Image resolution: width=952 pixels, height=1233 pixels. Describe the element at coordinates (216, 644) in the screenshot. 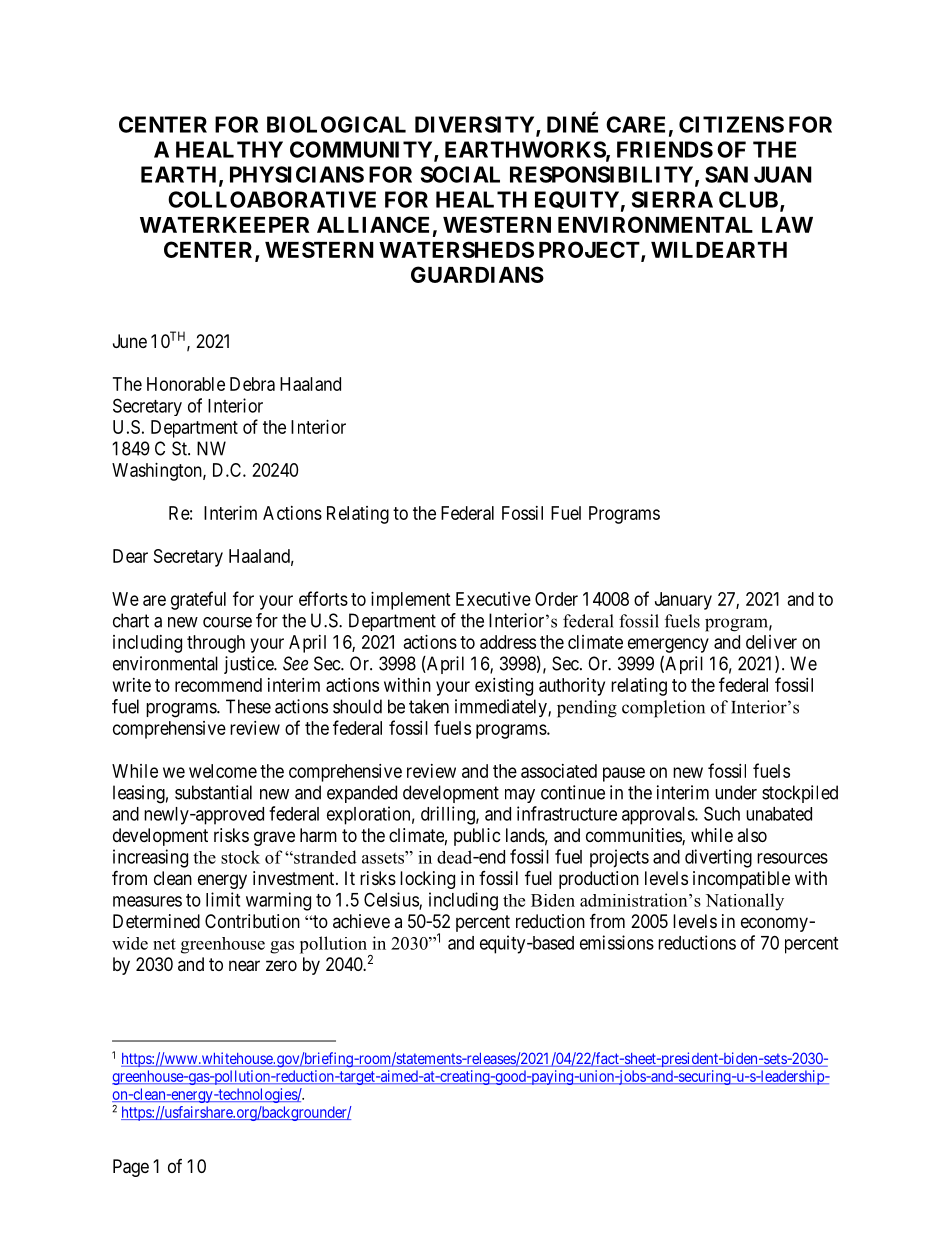

I see `through` at that location.
